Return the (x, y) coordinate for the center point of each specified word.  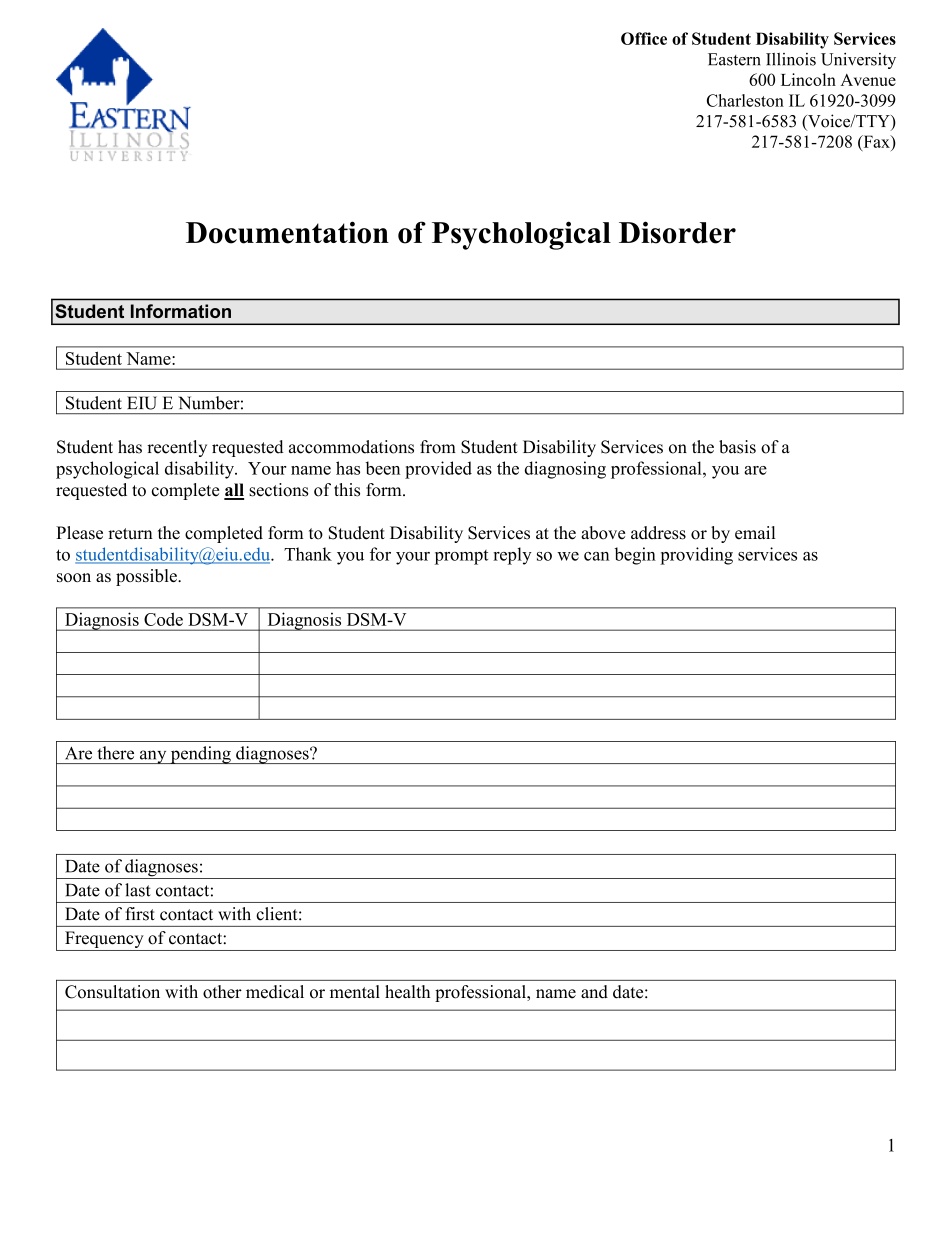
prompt (461, 557)
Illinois (791, 59)
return (130, 534)
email (755, 533)
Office (644, 38)
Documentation (287, 232)
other (222, 992)
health (407, 992)
